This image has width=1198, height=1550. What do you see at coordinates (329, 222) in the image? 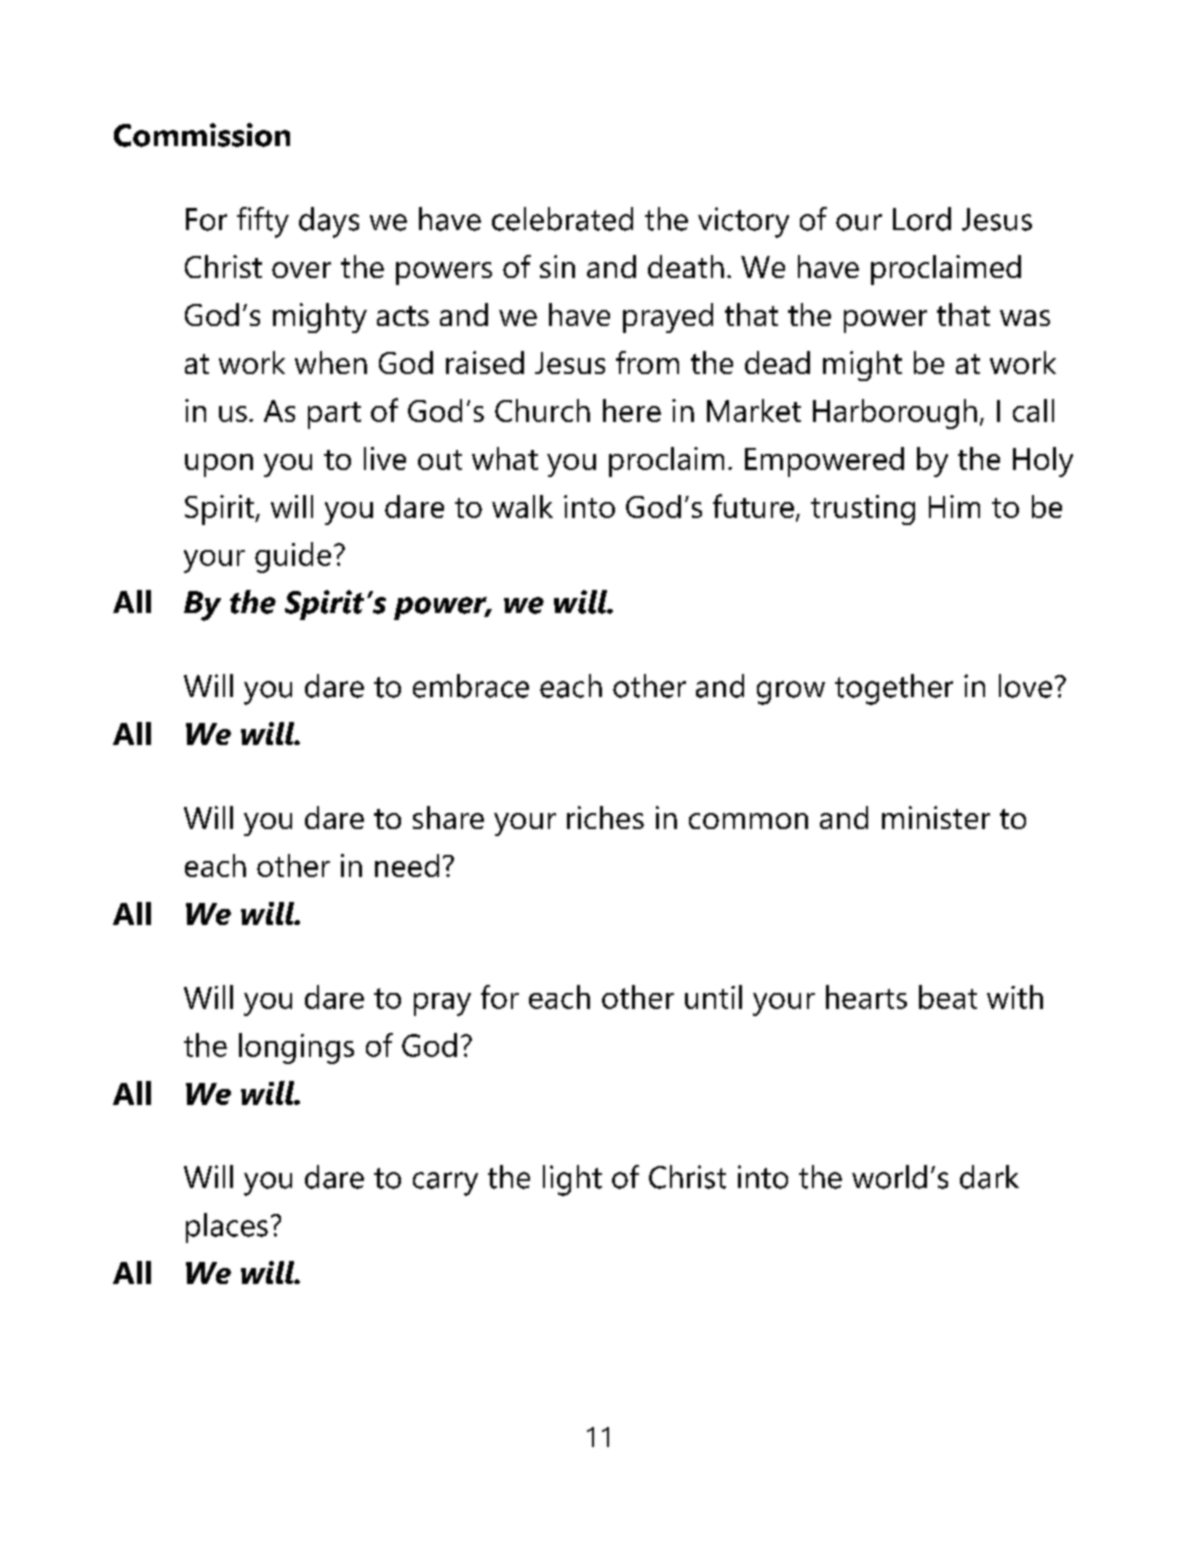
I see `days` at bounding box center [329, 222].
